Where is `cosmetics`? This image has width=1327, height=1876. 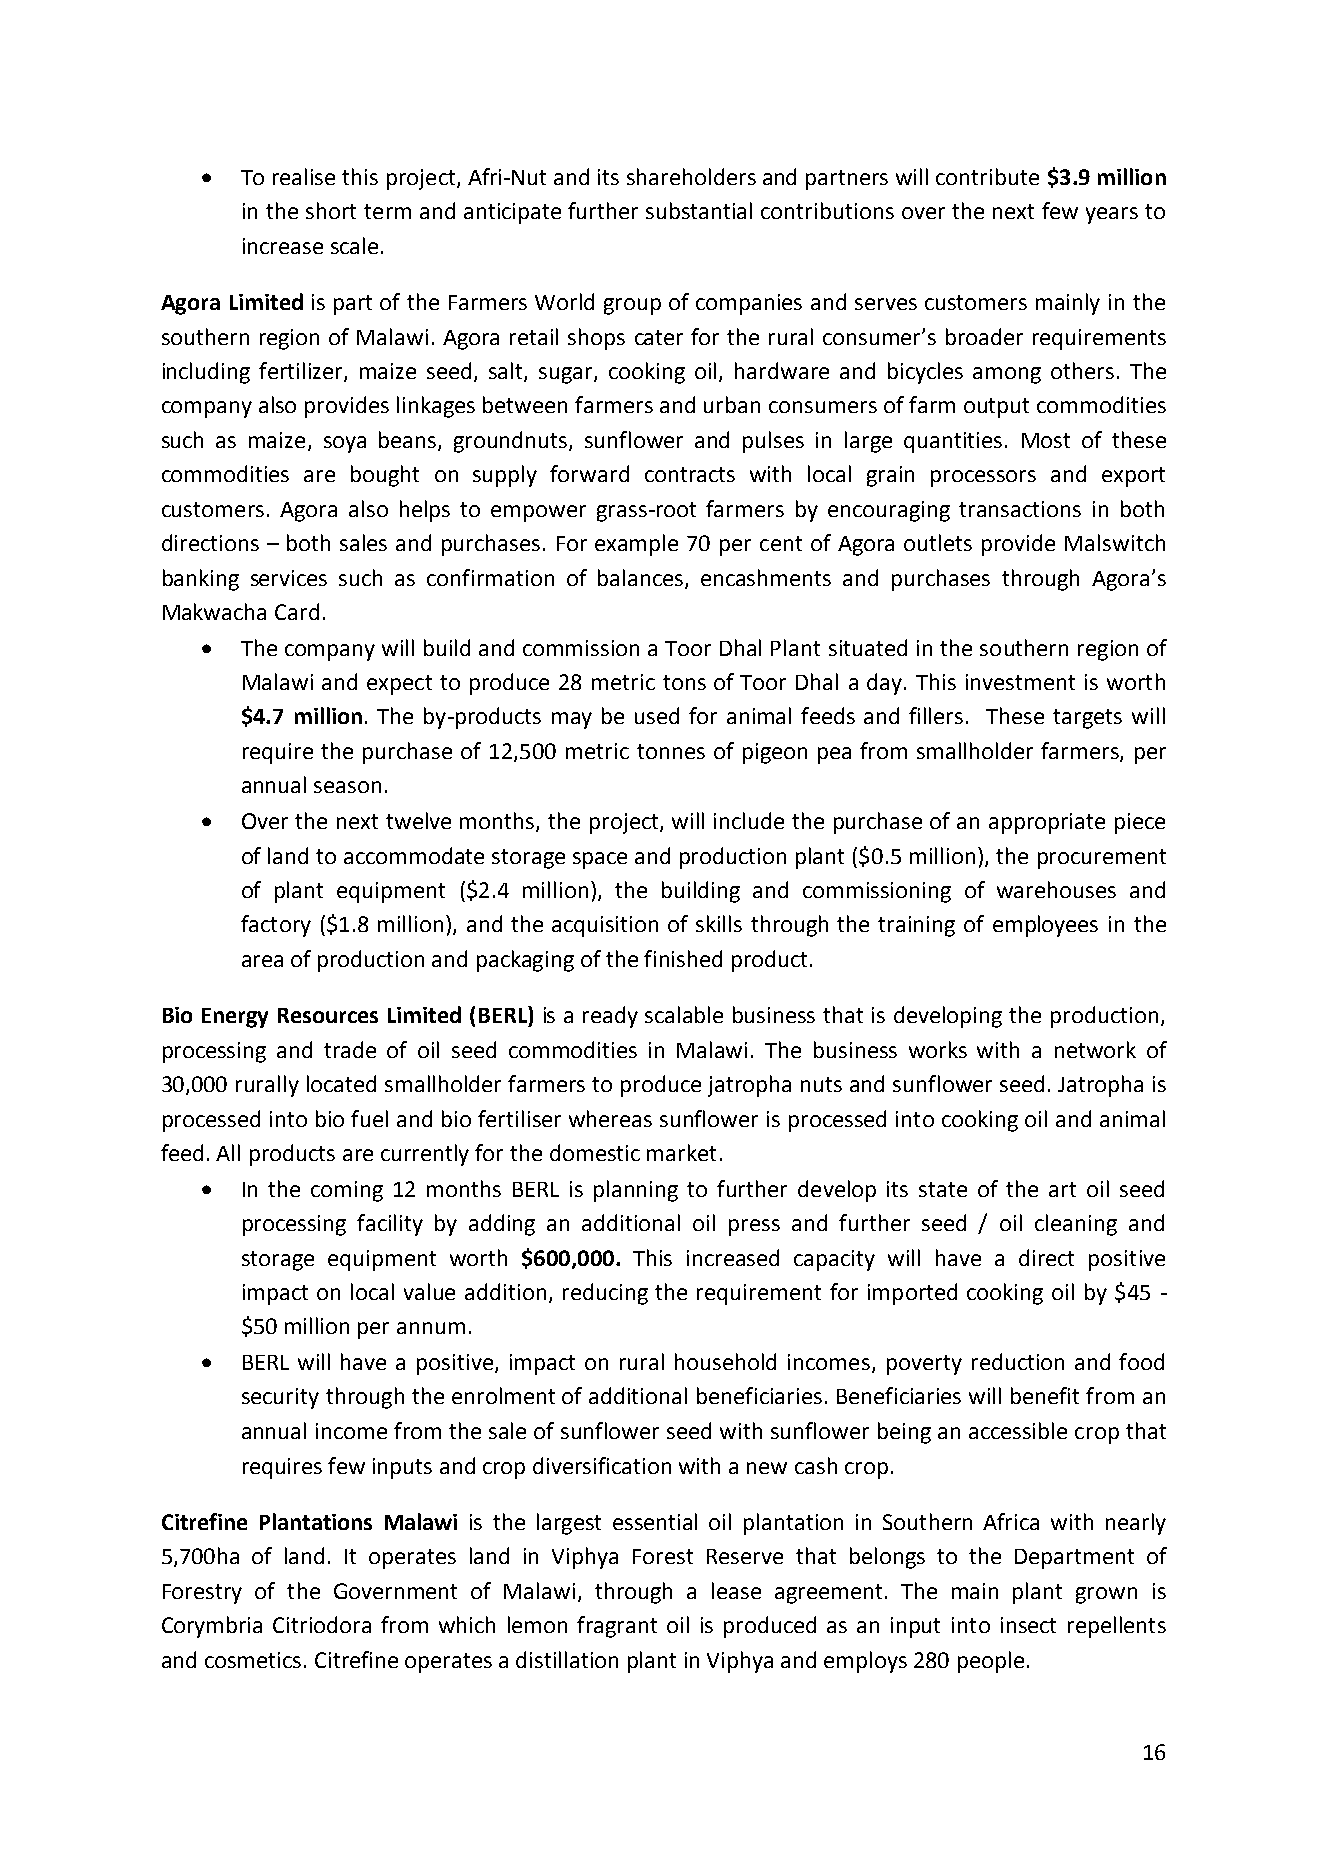
cosmetics is located at coordinates (253, 1660).
